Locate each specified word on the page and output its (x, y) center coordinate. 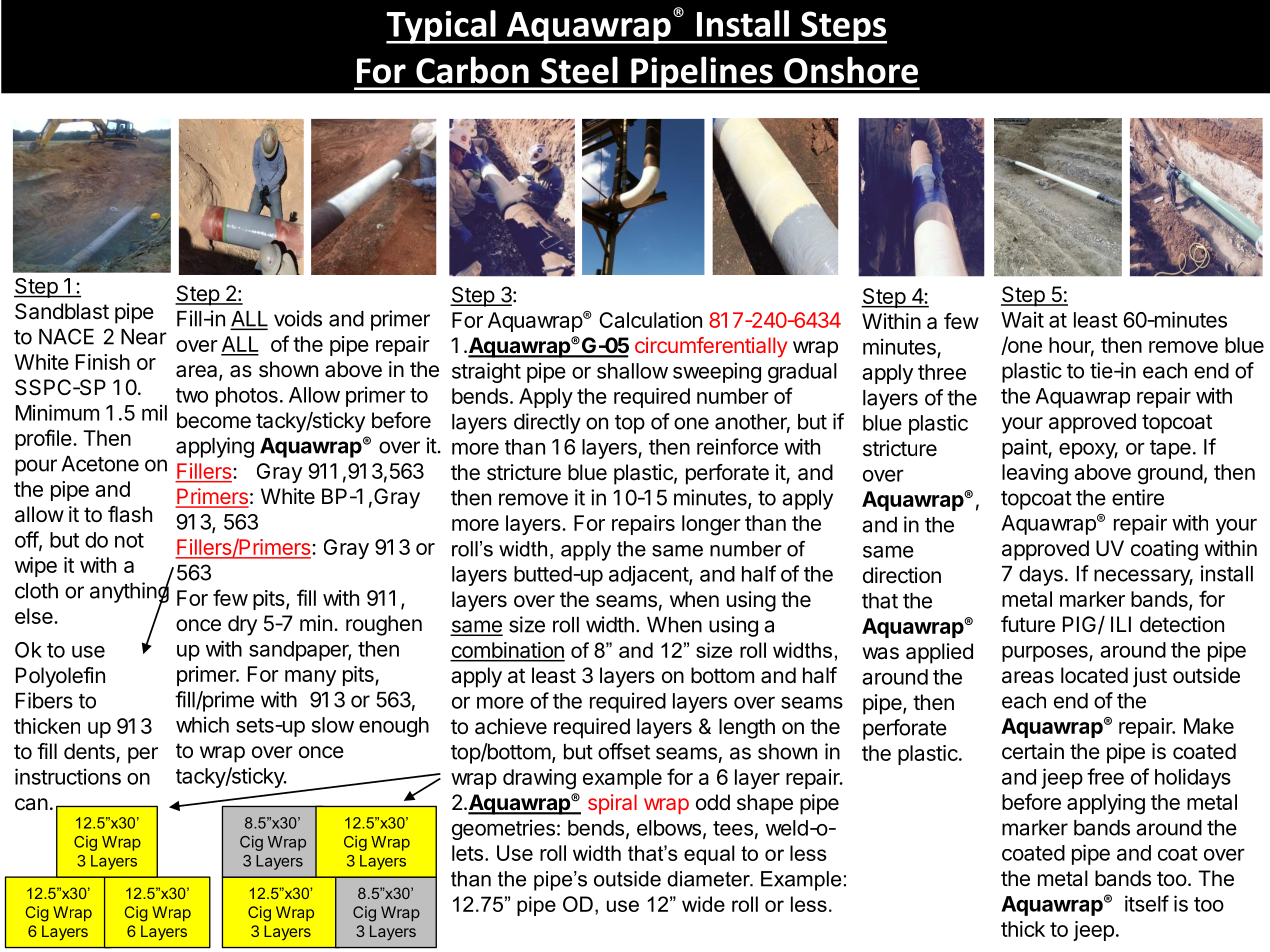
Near (144, 337)
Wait (1022, 319)
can (31, 804)
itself (1147, 903)
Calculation (650, 320)
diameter (709, 879)
